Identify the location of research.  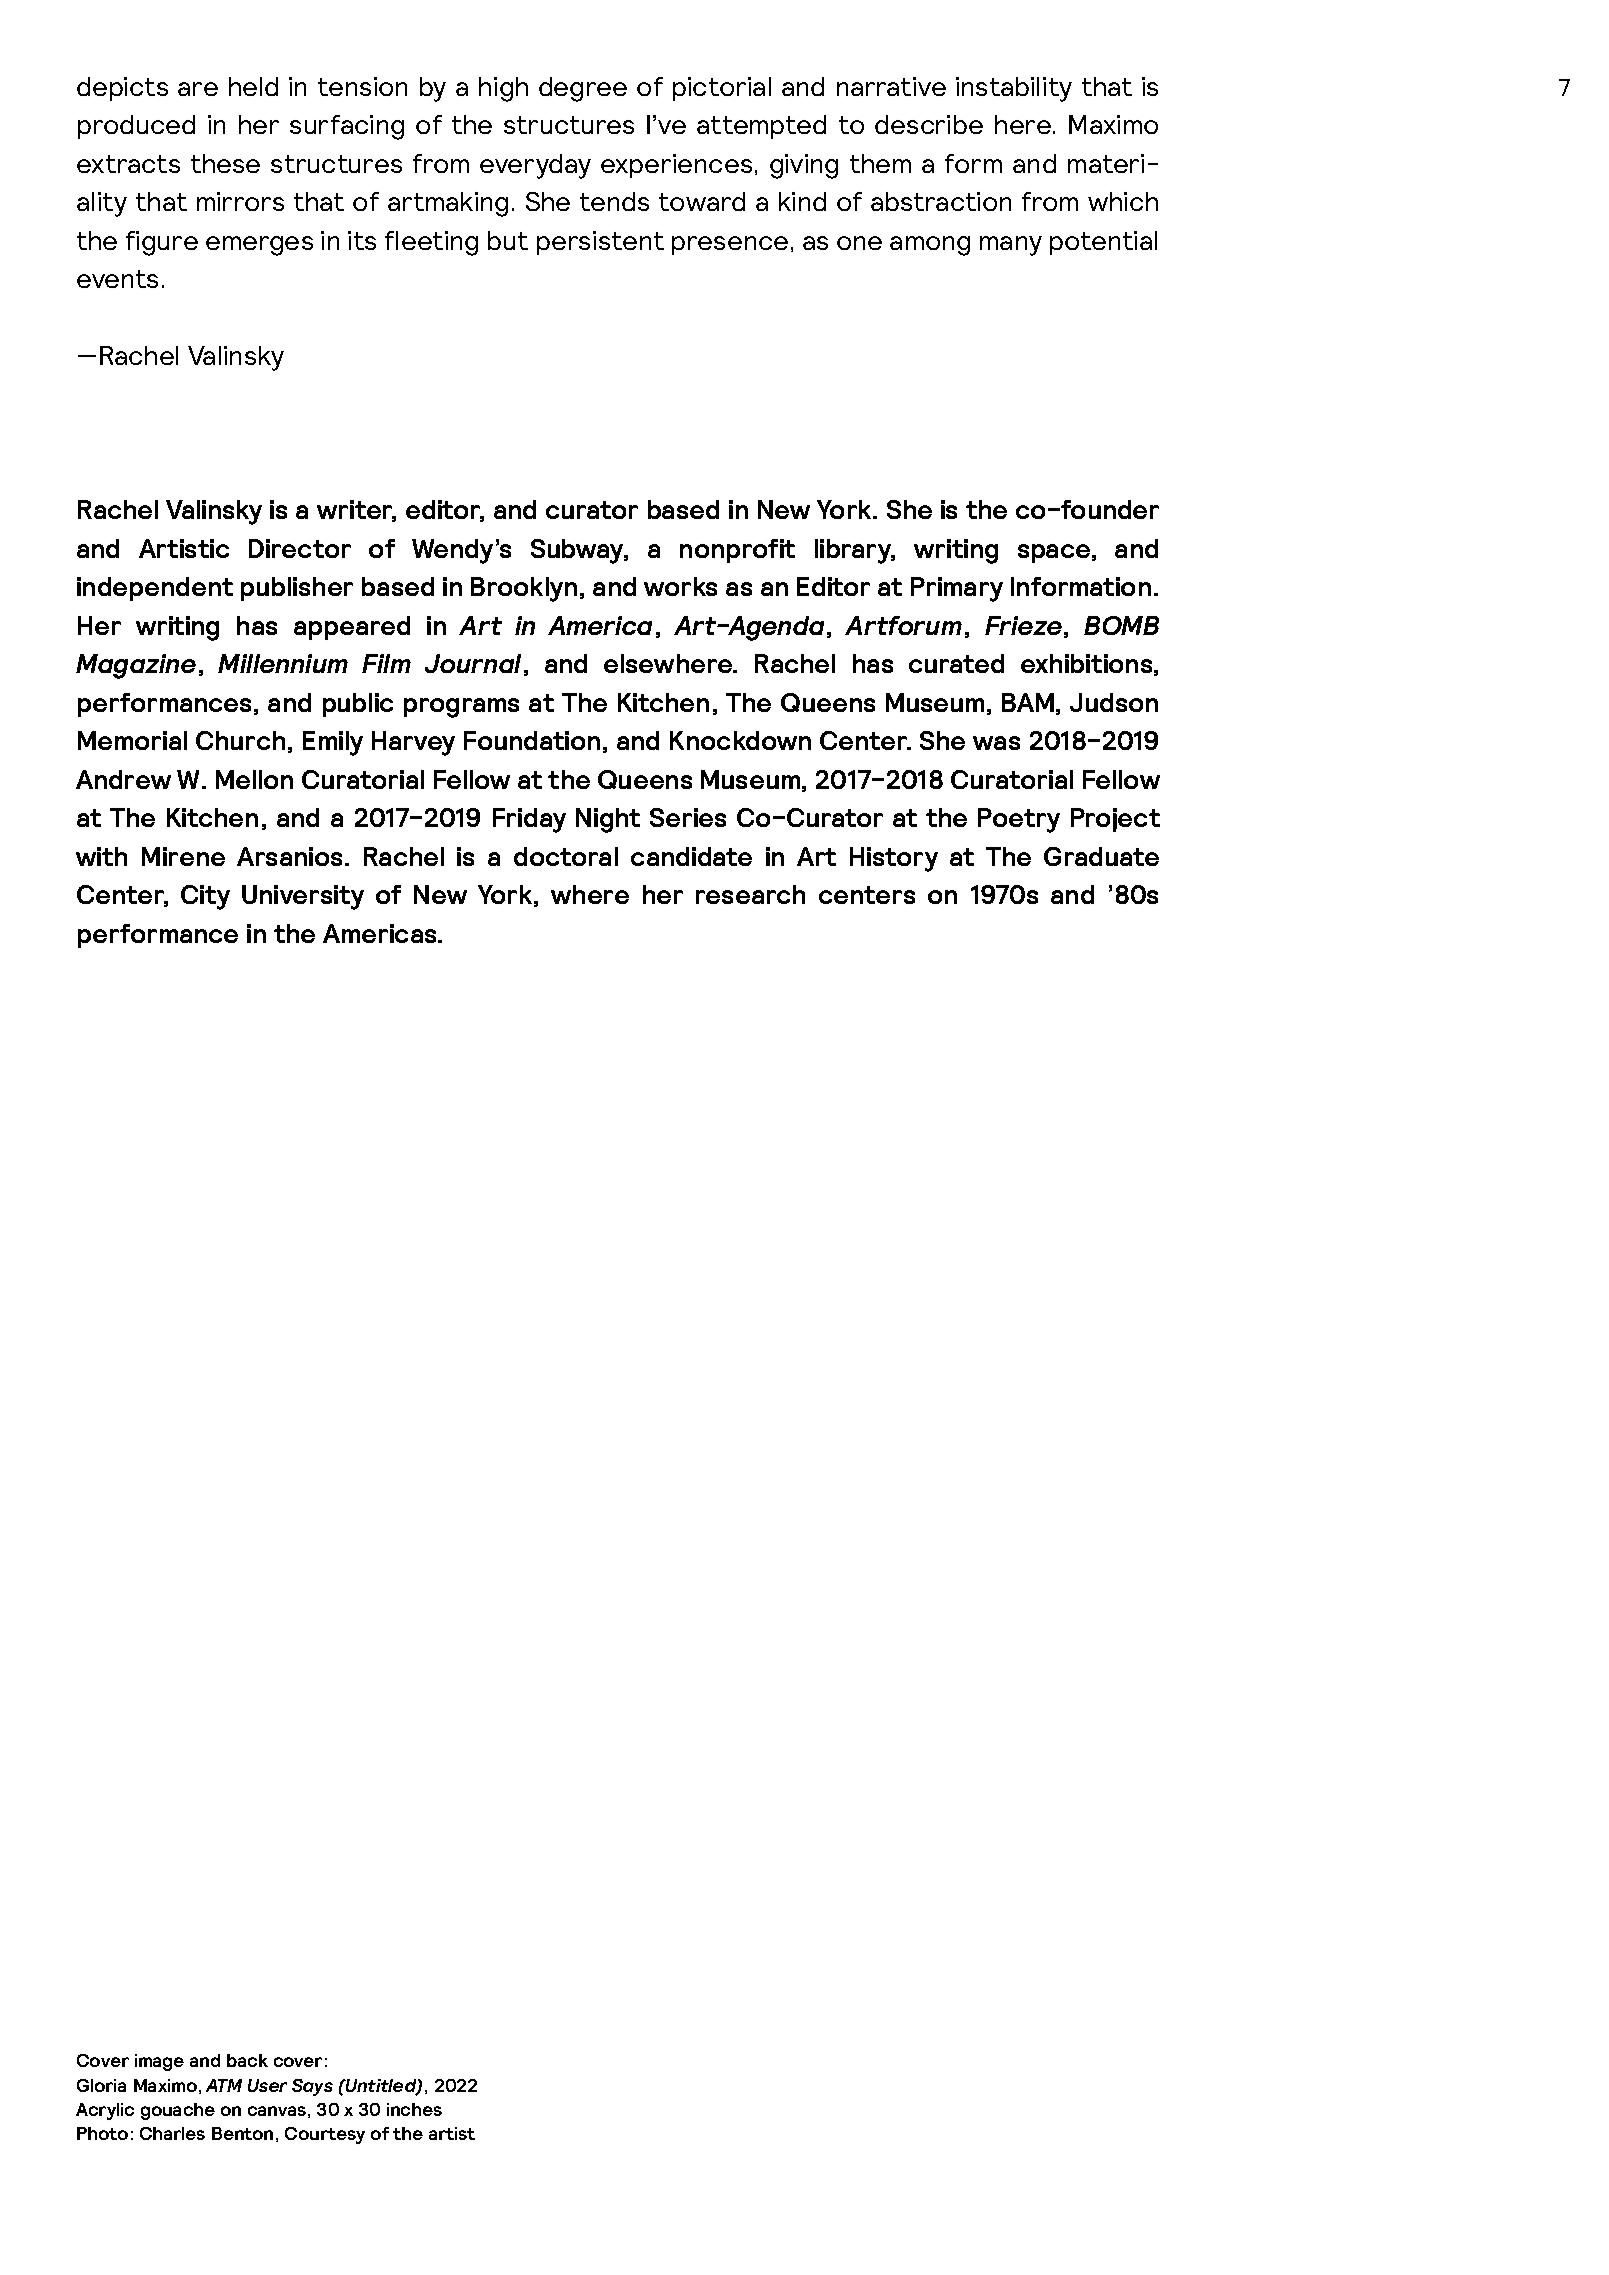
(750, 894).
